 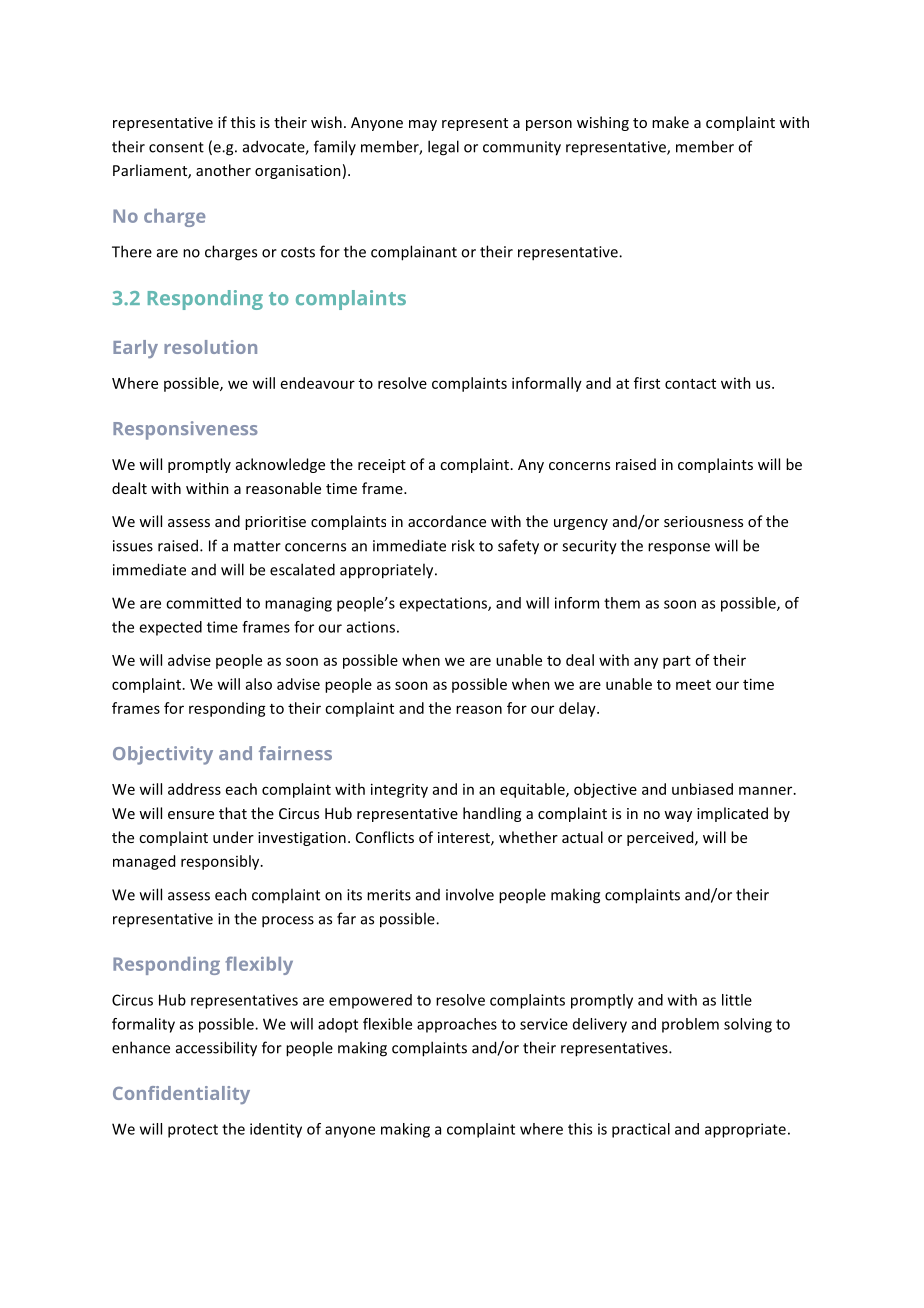 What do you see at coordinates (181, 1095) in the image?
I see `Confidentiality` at bounding box center [181, 1095].
